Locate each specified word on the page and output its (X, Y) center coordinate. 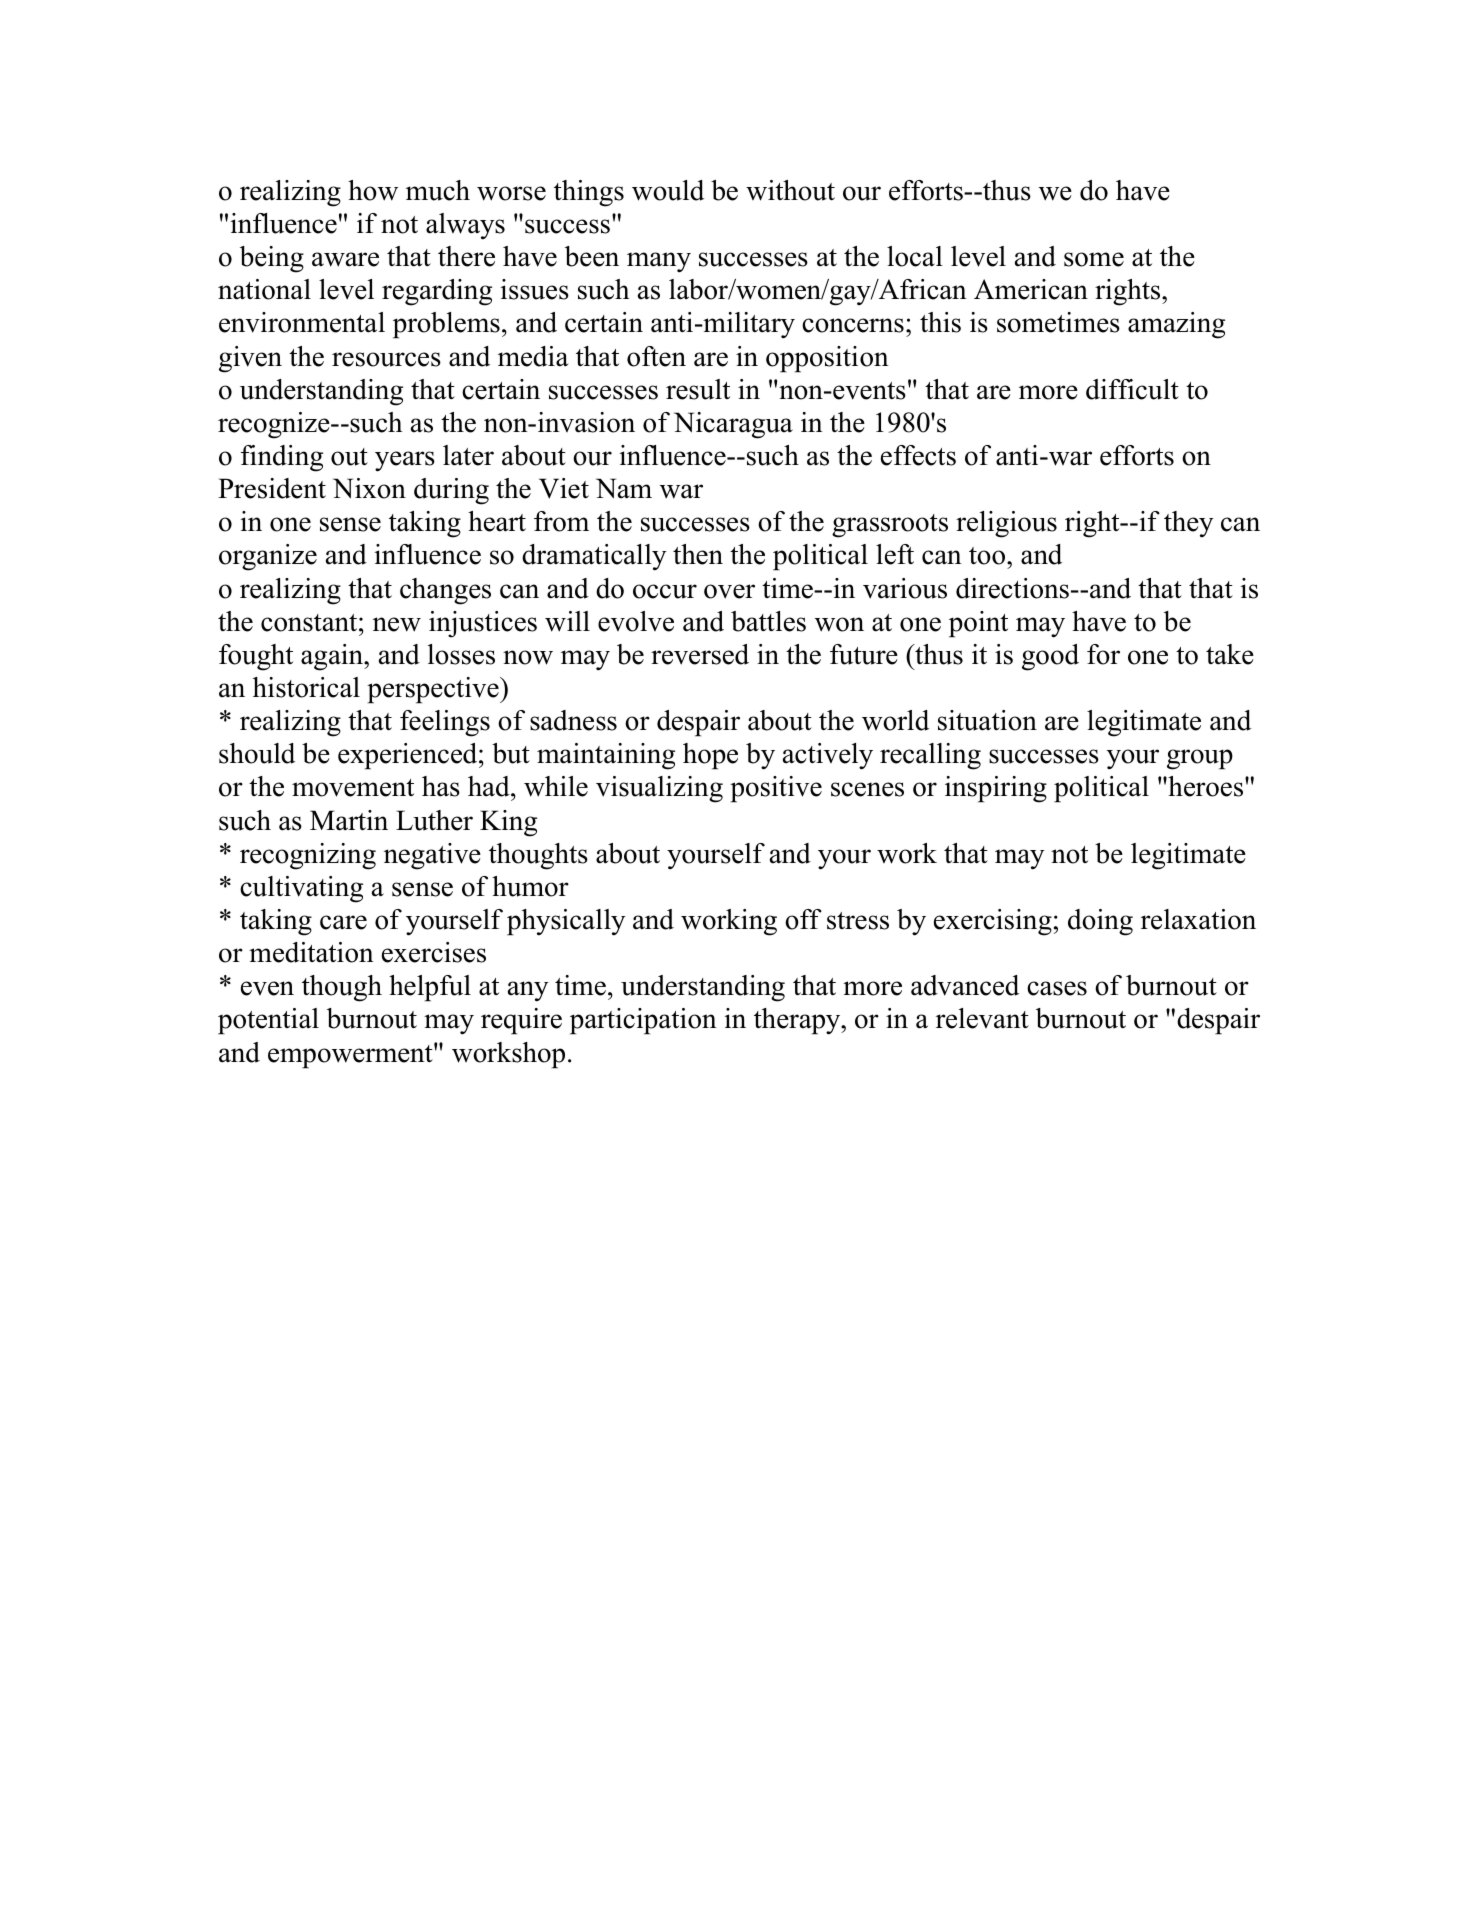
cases (1057, 988)
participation (643, 1021)
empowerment (351, 1056)
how (373, 190)
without (790, 190)
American (1031, 289)
